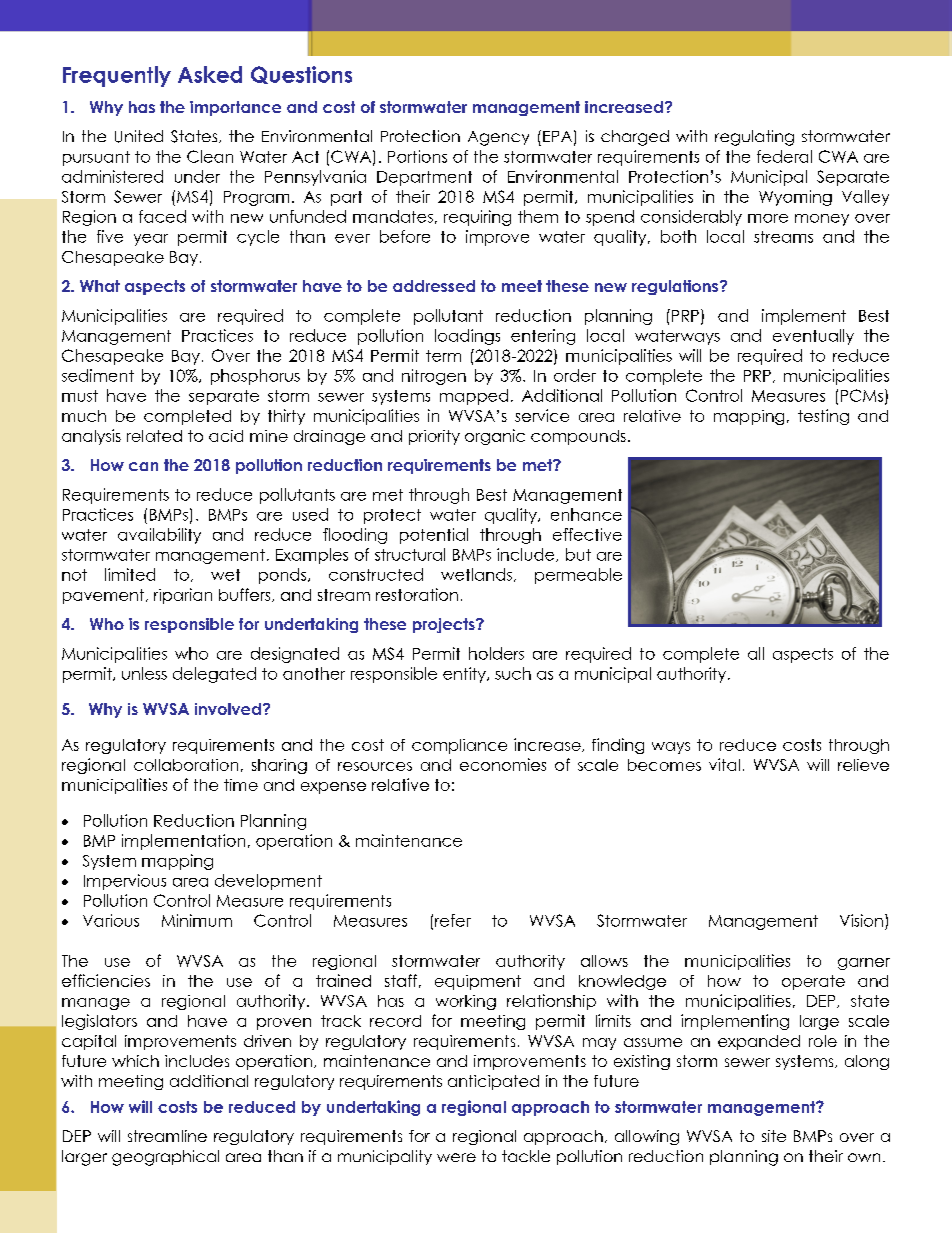  What do you see at coordinates (754, 138) in the screenshot?
I see `regulating` at bounding box center [754, 138].
